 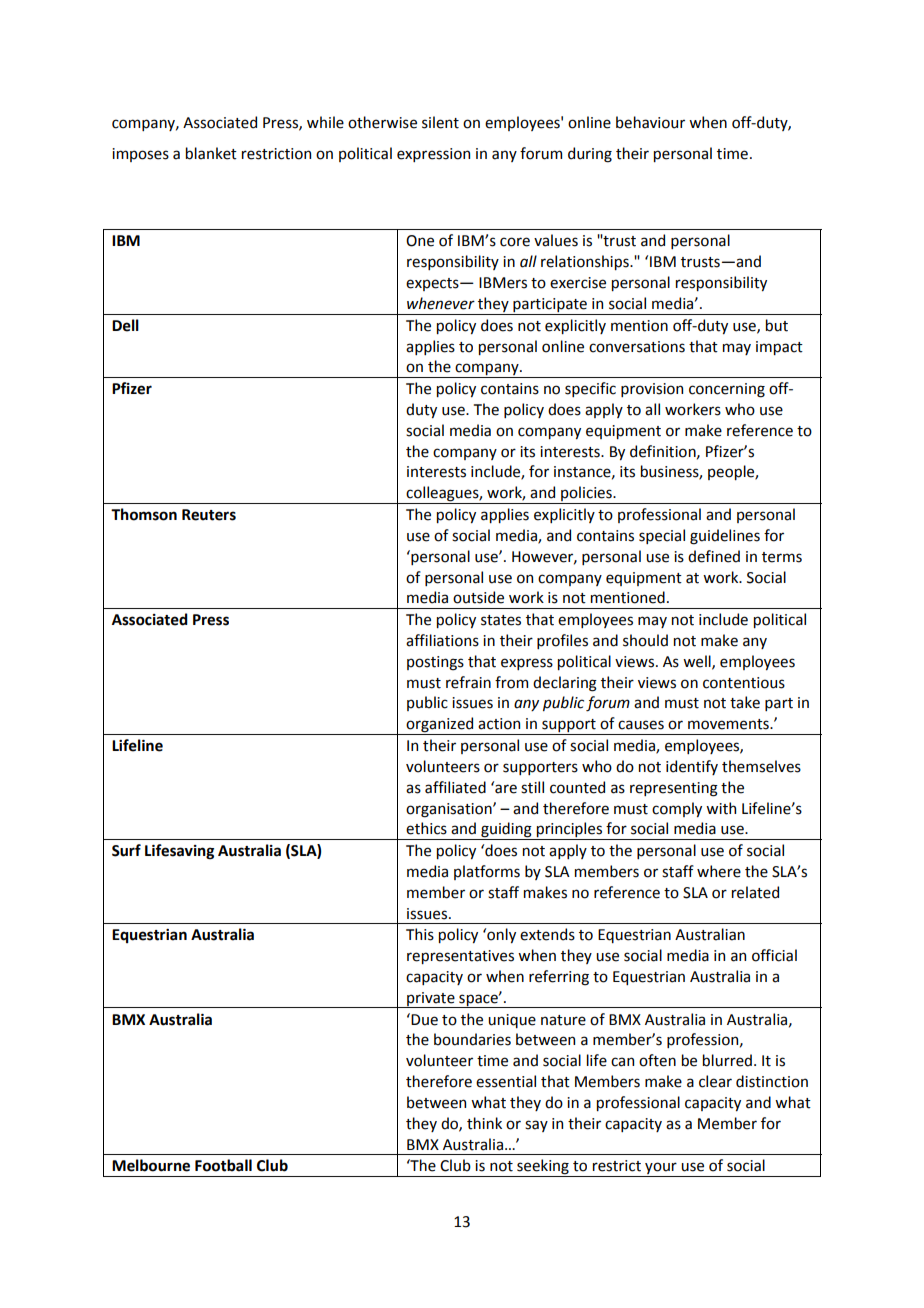 What do you see at coordinates (211, 153) in the page?
I see `blanket` at bounding box center [211, 153].
